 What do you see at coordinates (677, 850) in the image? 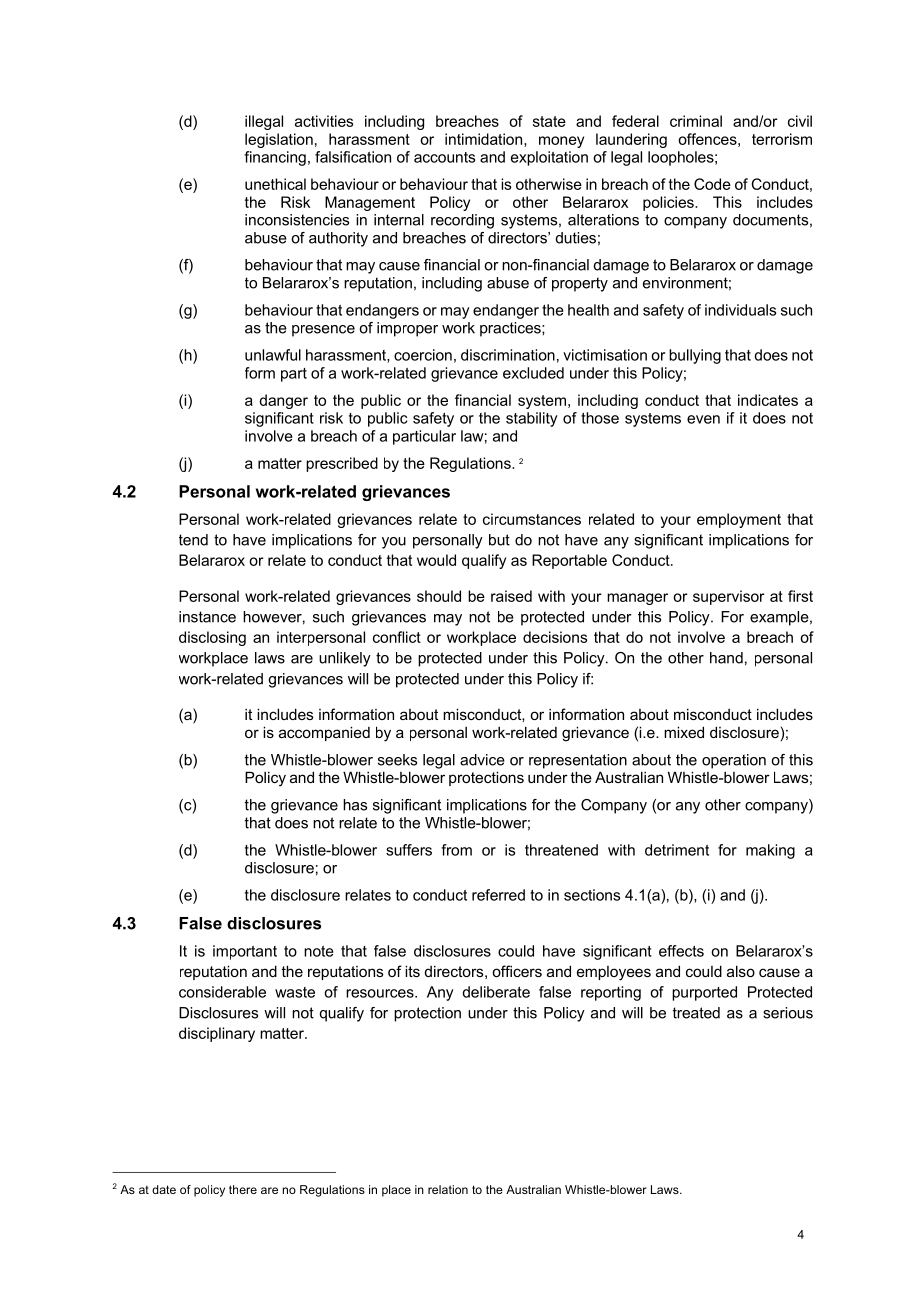
I see `detriment` at bounding box center [677, 850].
